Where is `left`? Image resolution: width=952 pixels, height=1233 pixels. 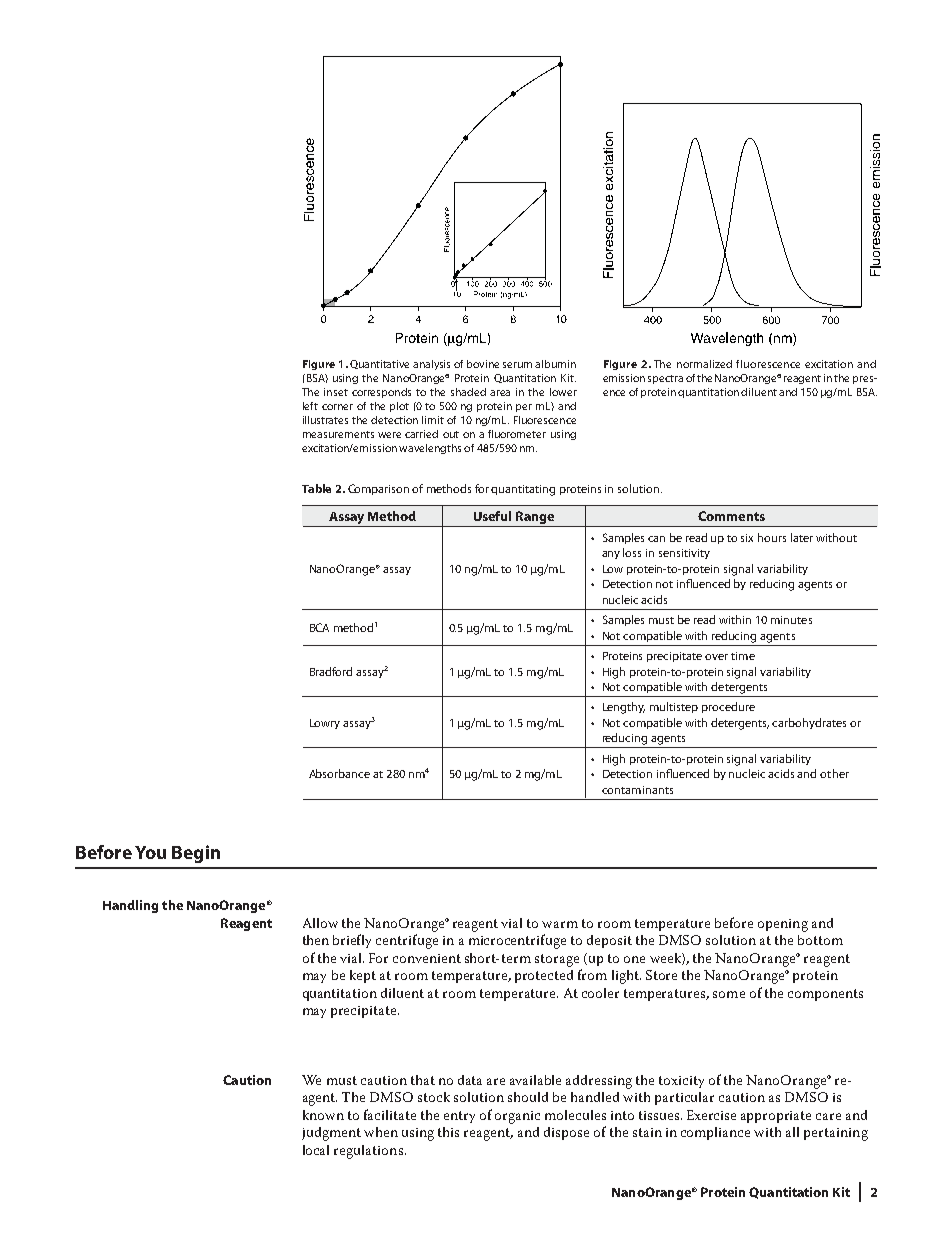
left is located at coordinates (310, 406).
